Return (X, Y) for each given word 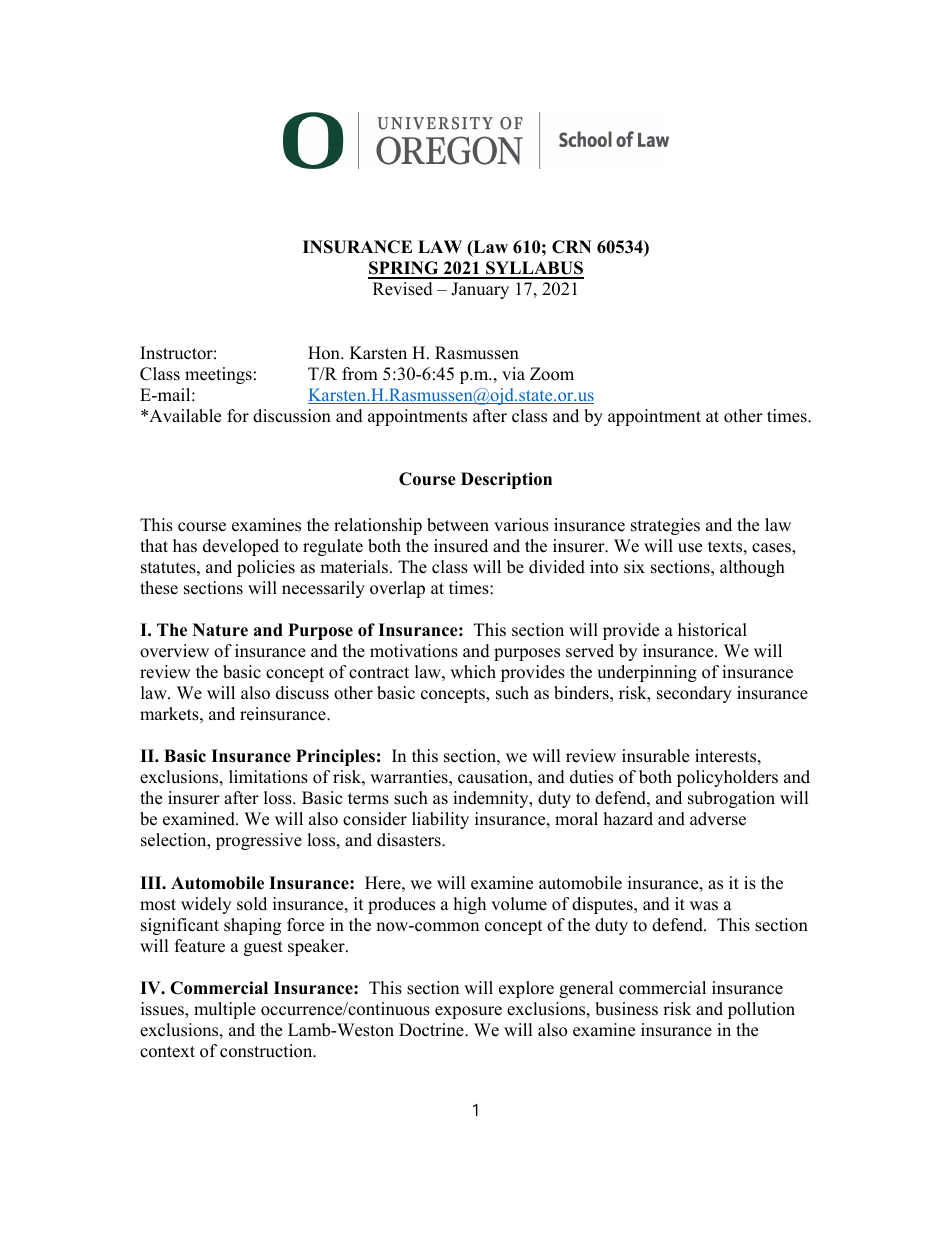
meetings (218, 375)
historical (712, 630)
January (480, 290)
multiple (225, 1010)
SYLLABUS (534, 269)
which (473, 672)
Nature (220, 630)
